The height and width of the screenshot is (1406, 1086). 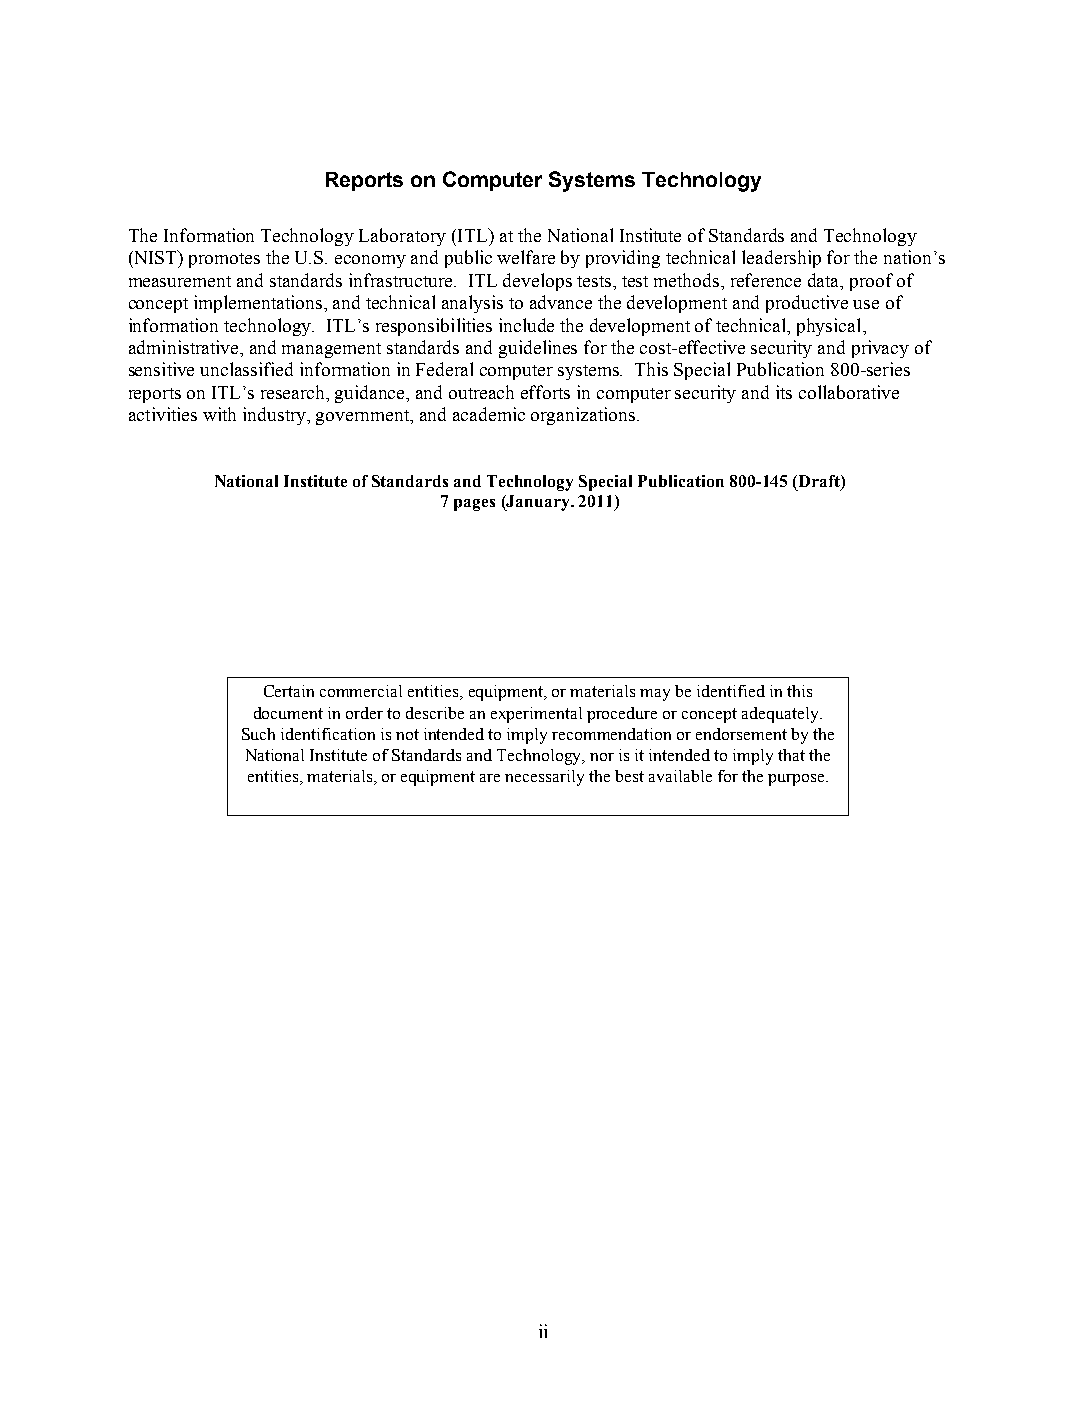 I want to click on welfare, so click(x=526, y=257).
